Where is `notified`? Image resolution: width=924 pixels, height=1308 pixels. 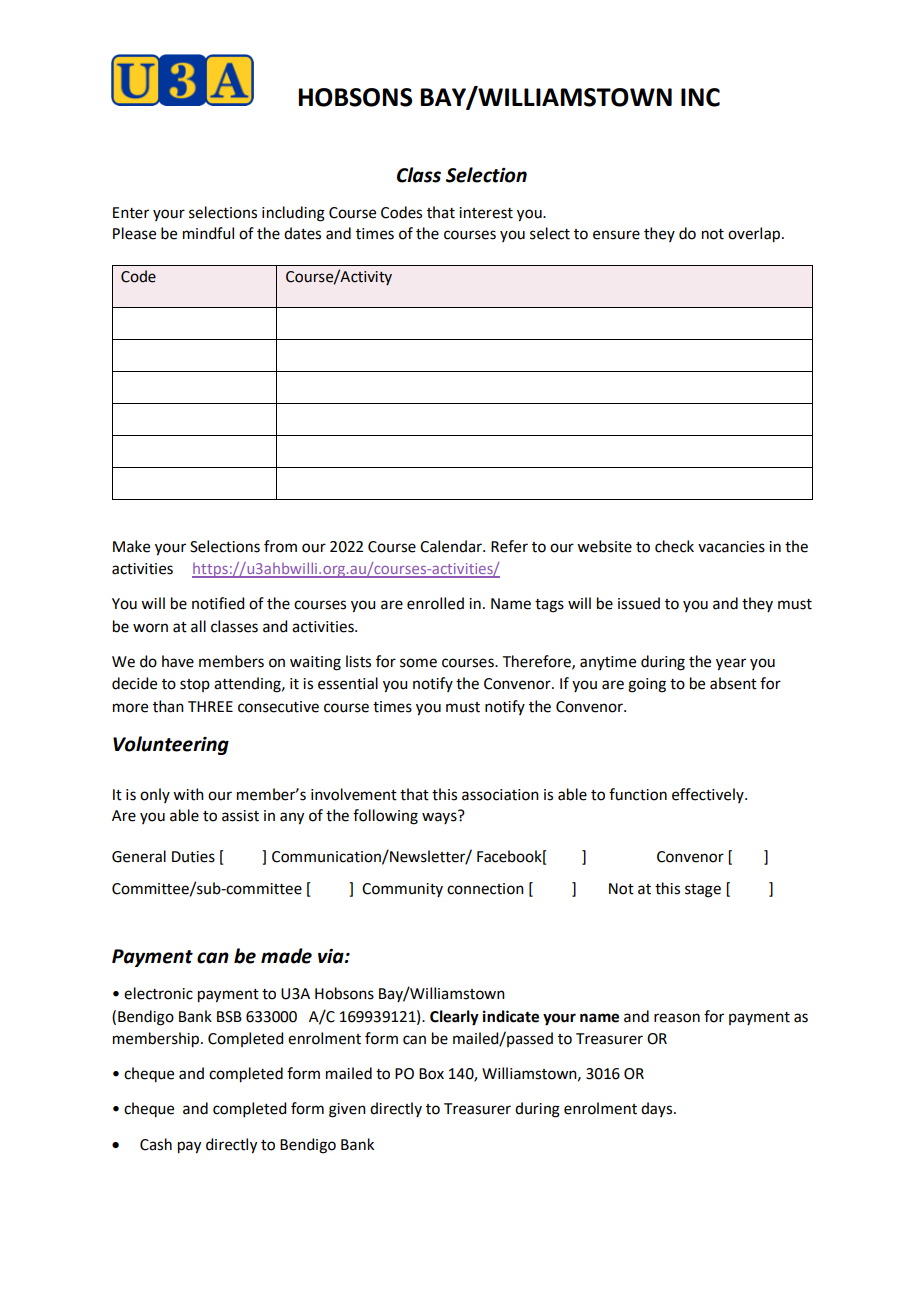 notified is located at coordinates (218, 603).
